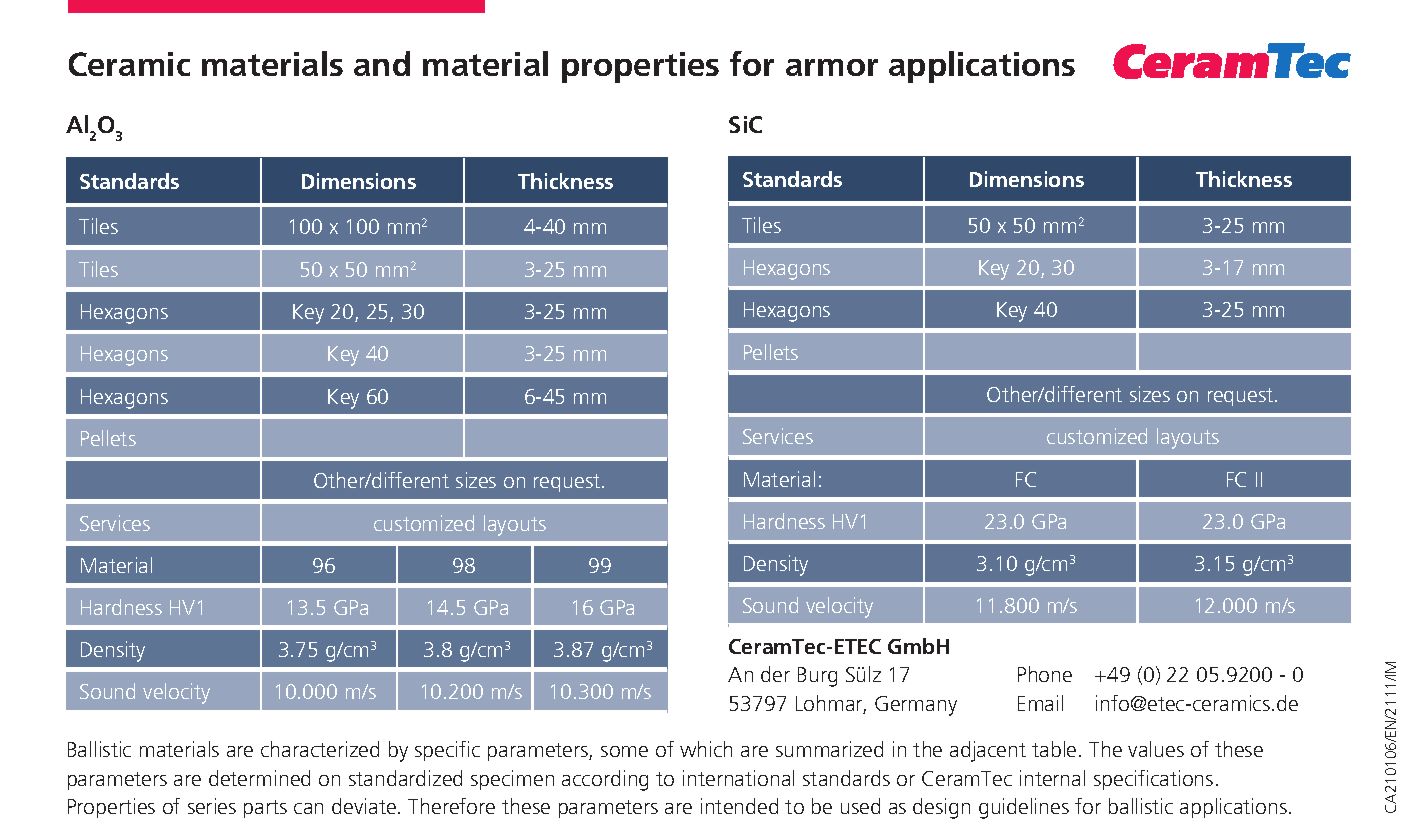  What do you see at coordinates (775, 674) in the document?
I see `der` at bounding box center [775, 674].
